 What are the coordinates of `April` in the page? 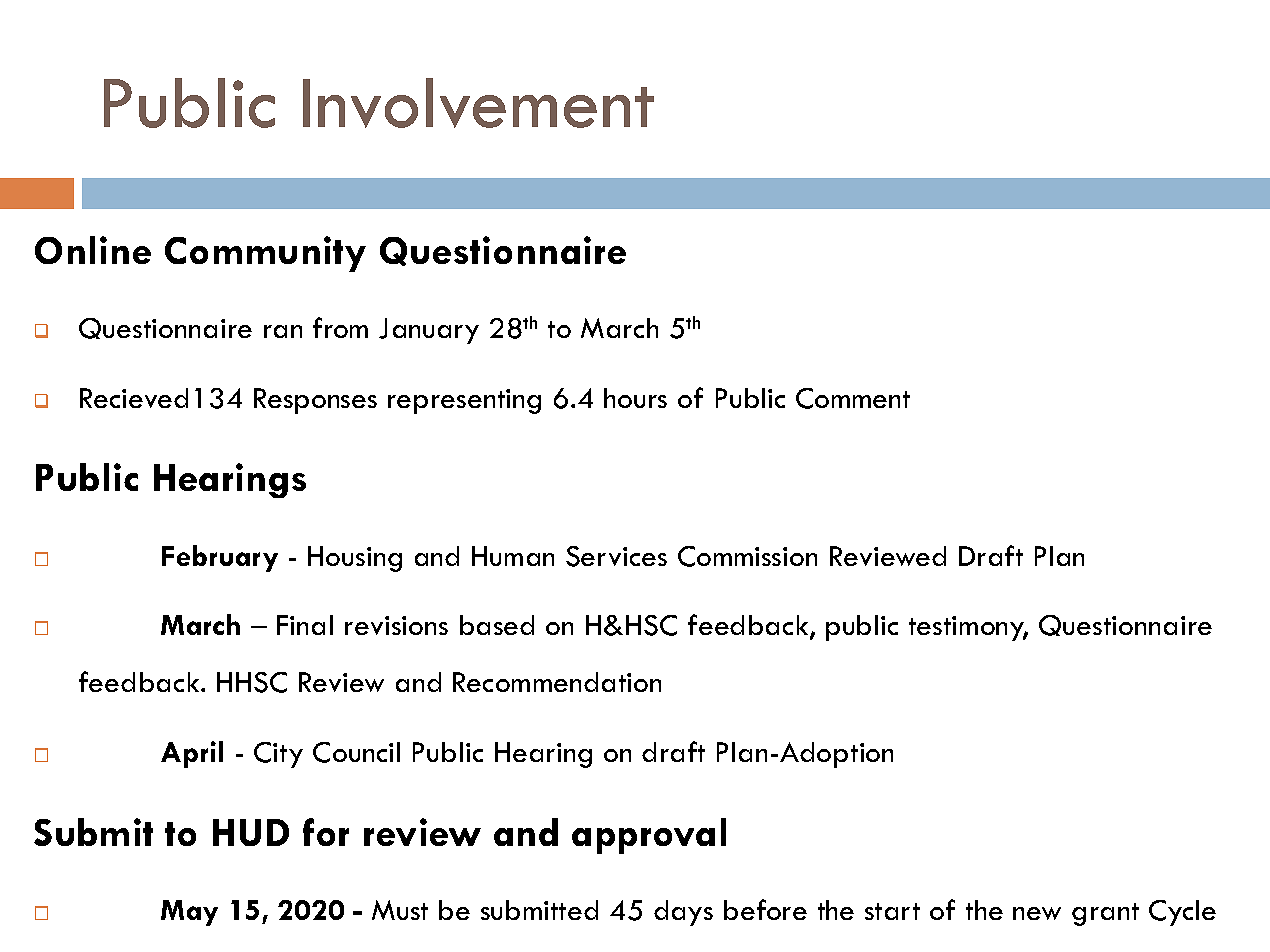 It's located at (192, 754).
